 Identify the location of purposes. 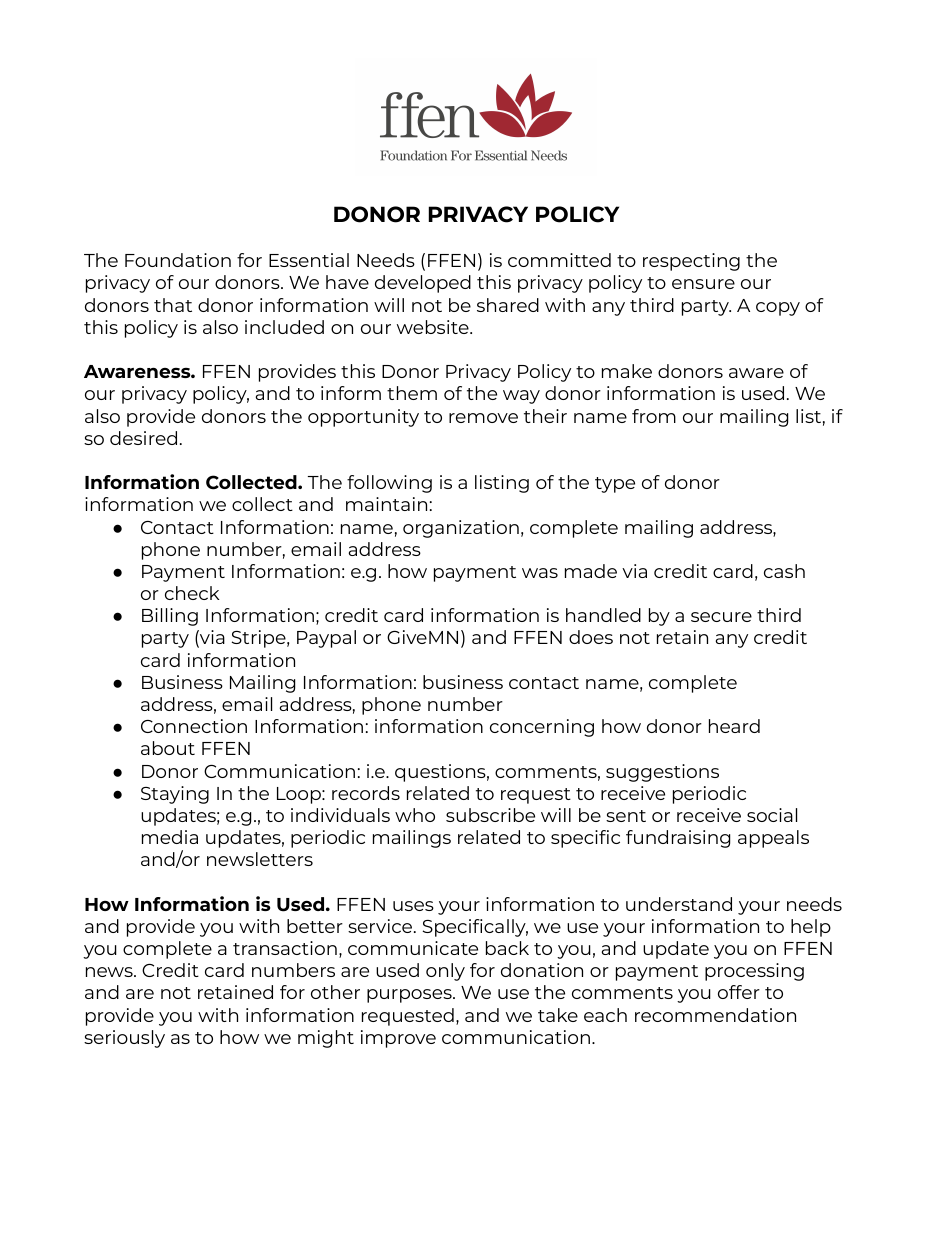
(410, 996).
